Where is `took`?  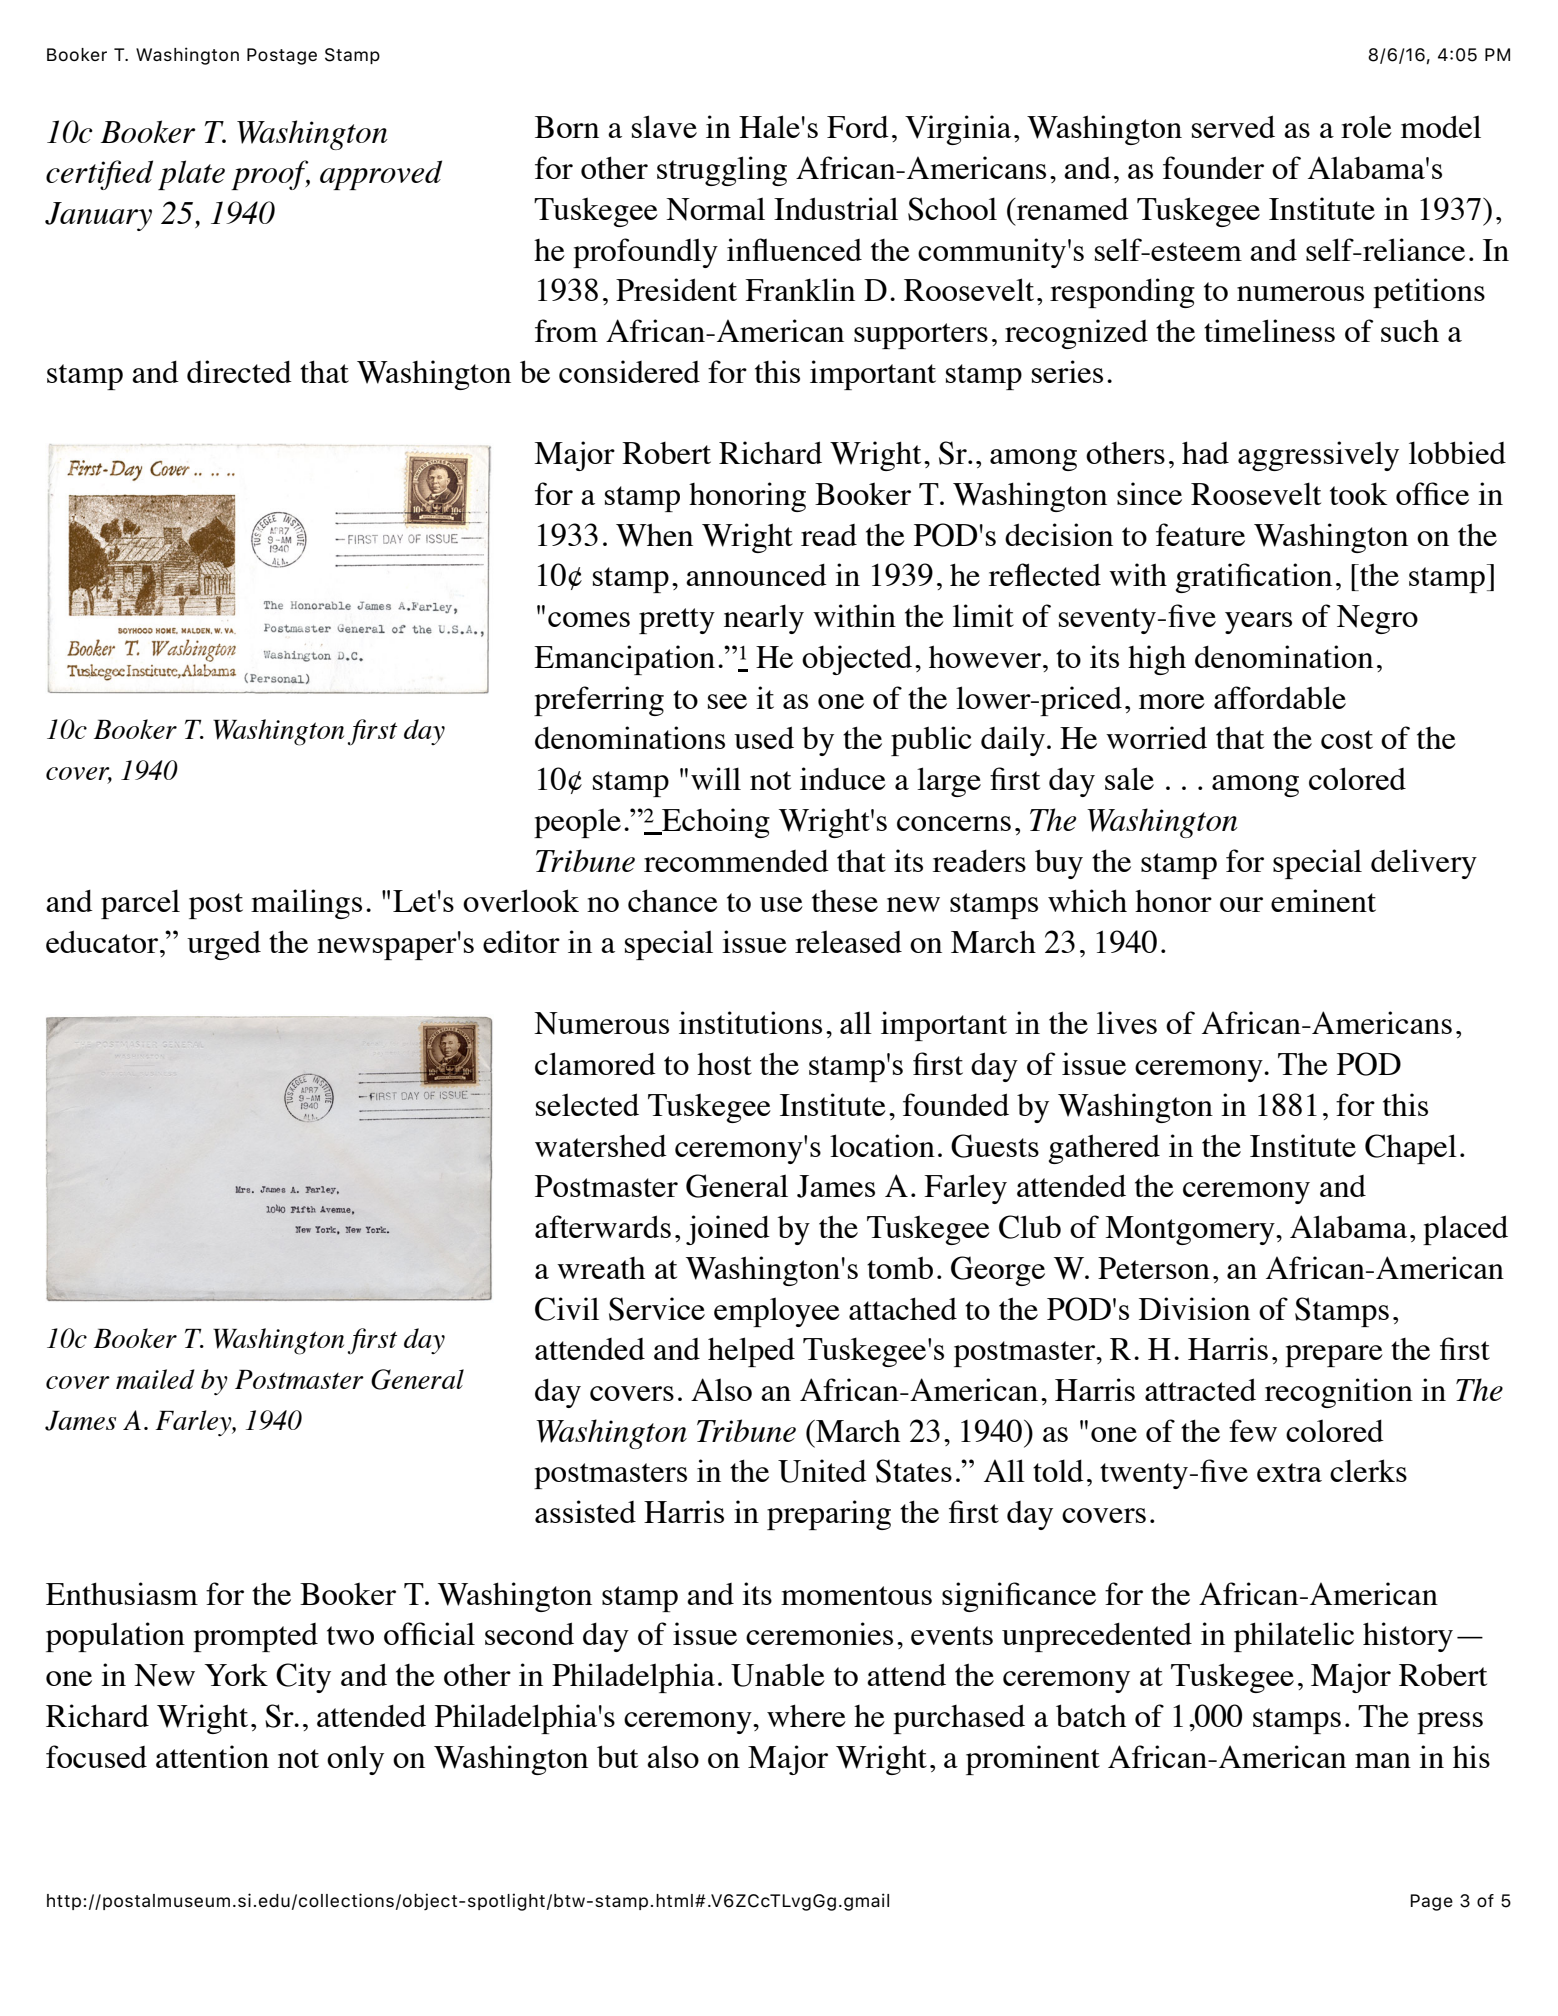
took is located at coordinates (1359, 493).
